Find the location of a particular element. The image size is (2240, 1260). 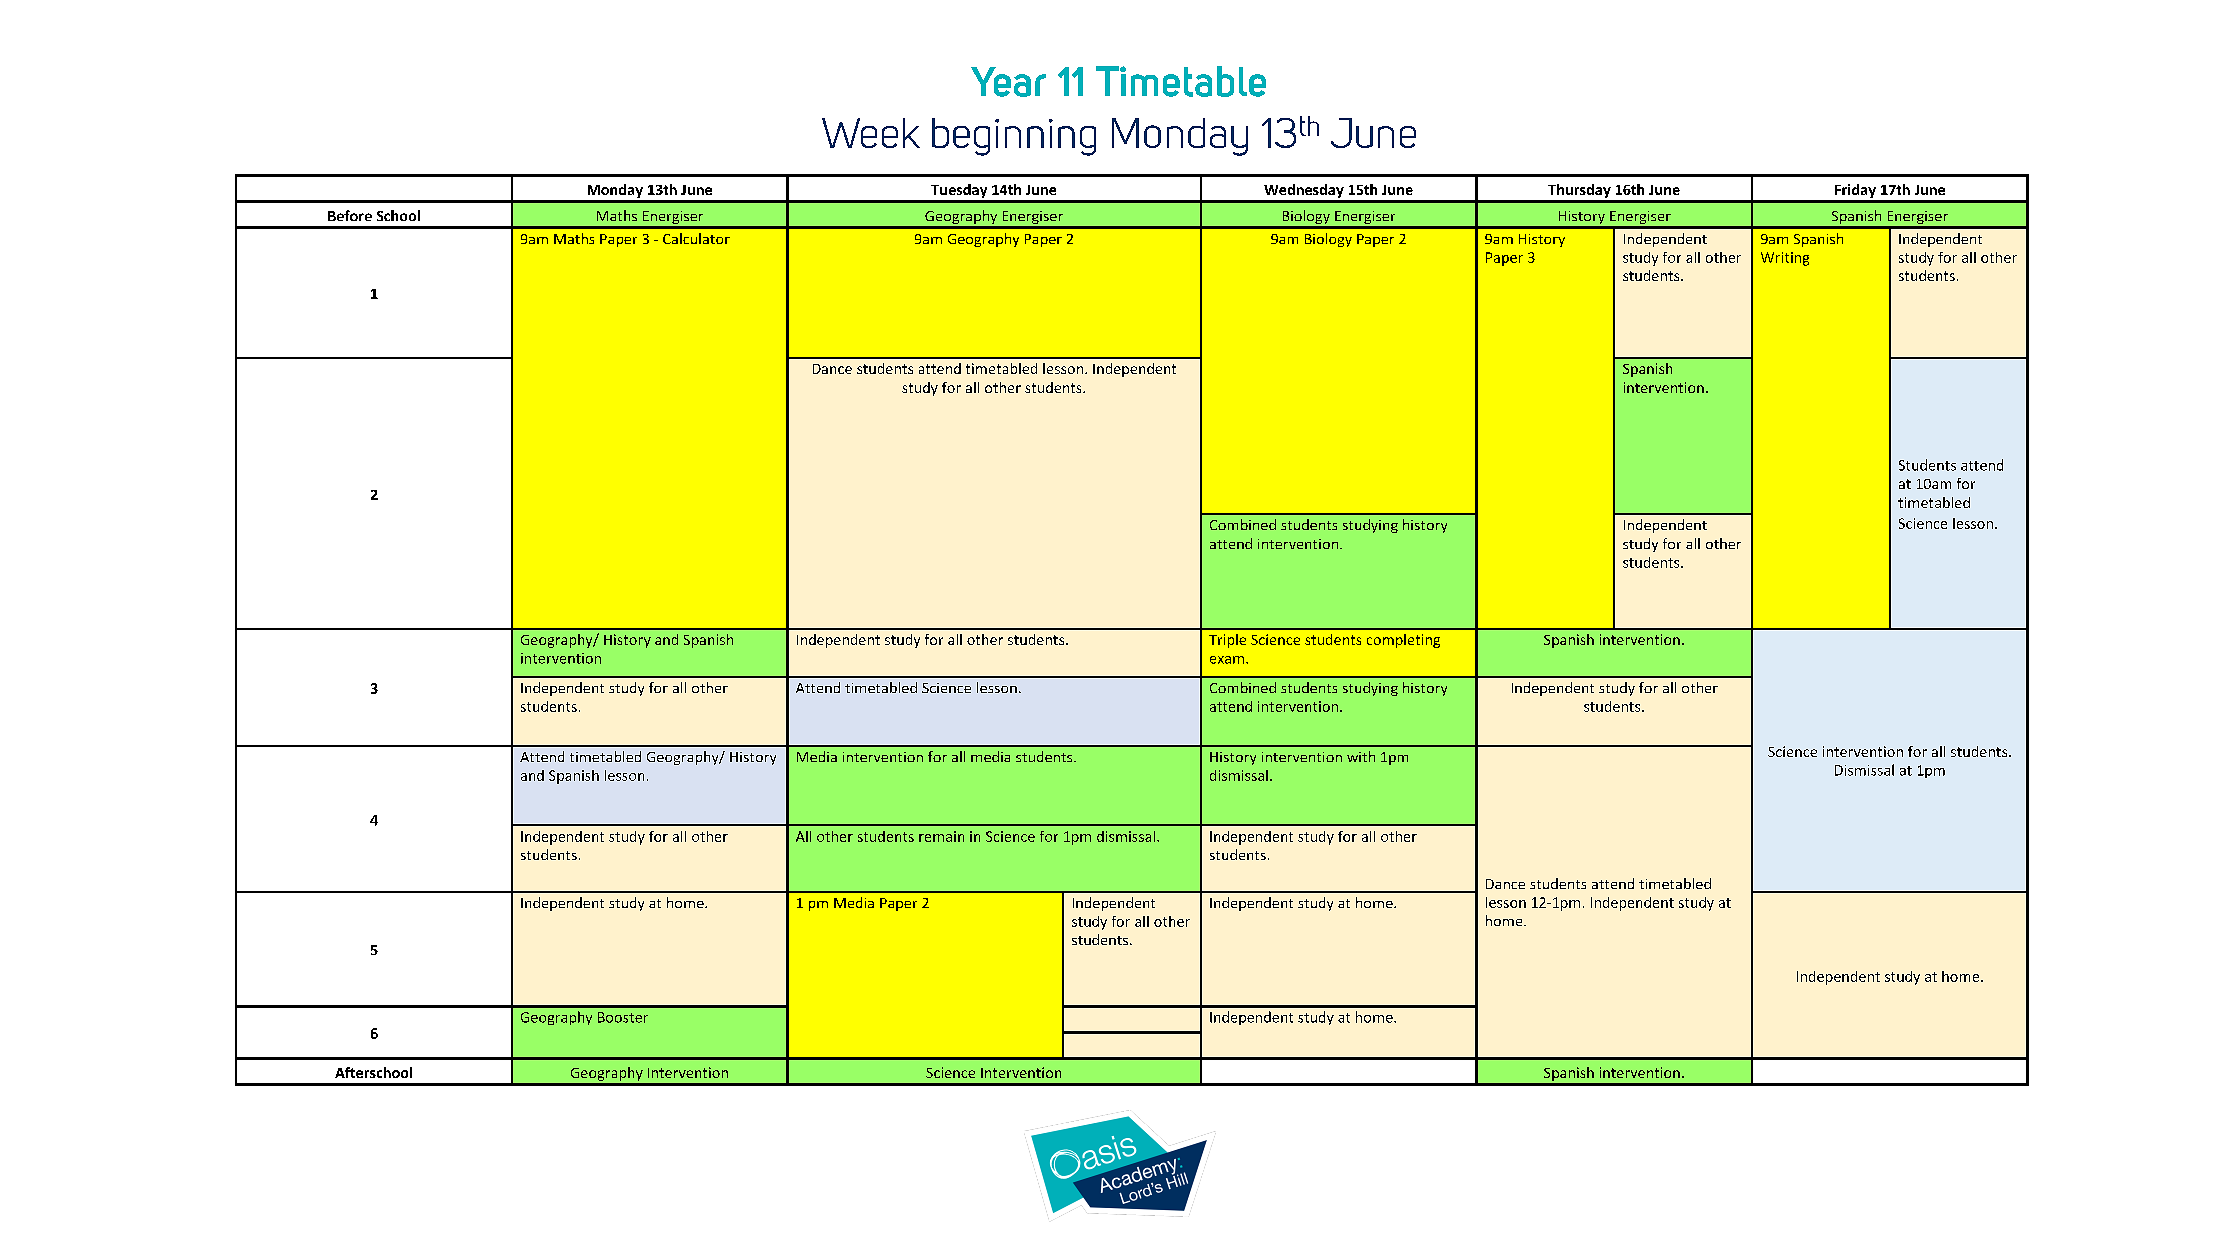

completing is located at coordinates (1403, 641).
